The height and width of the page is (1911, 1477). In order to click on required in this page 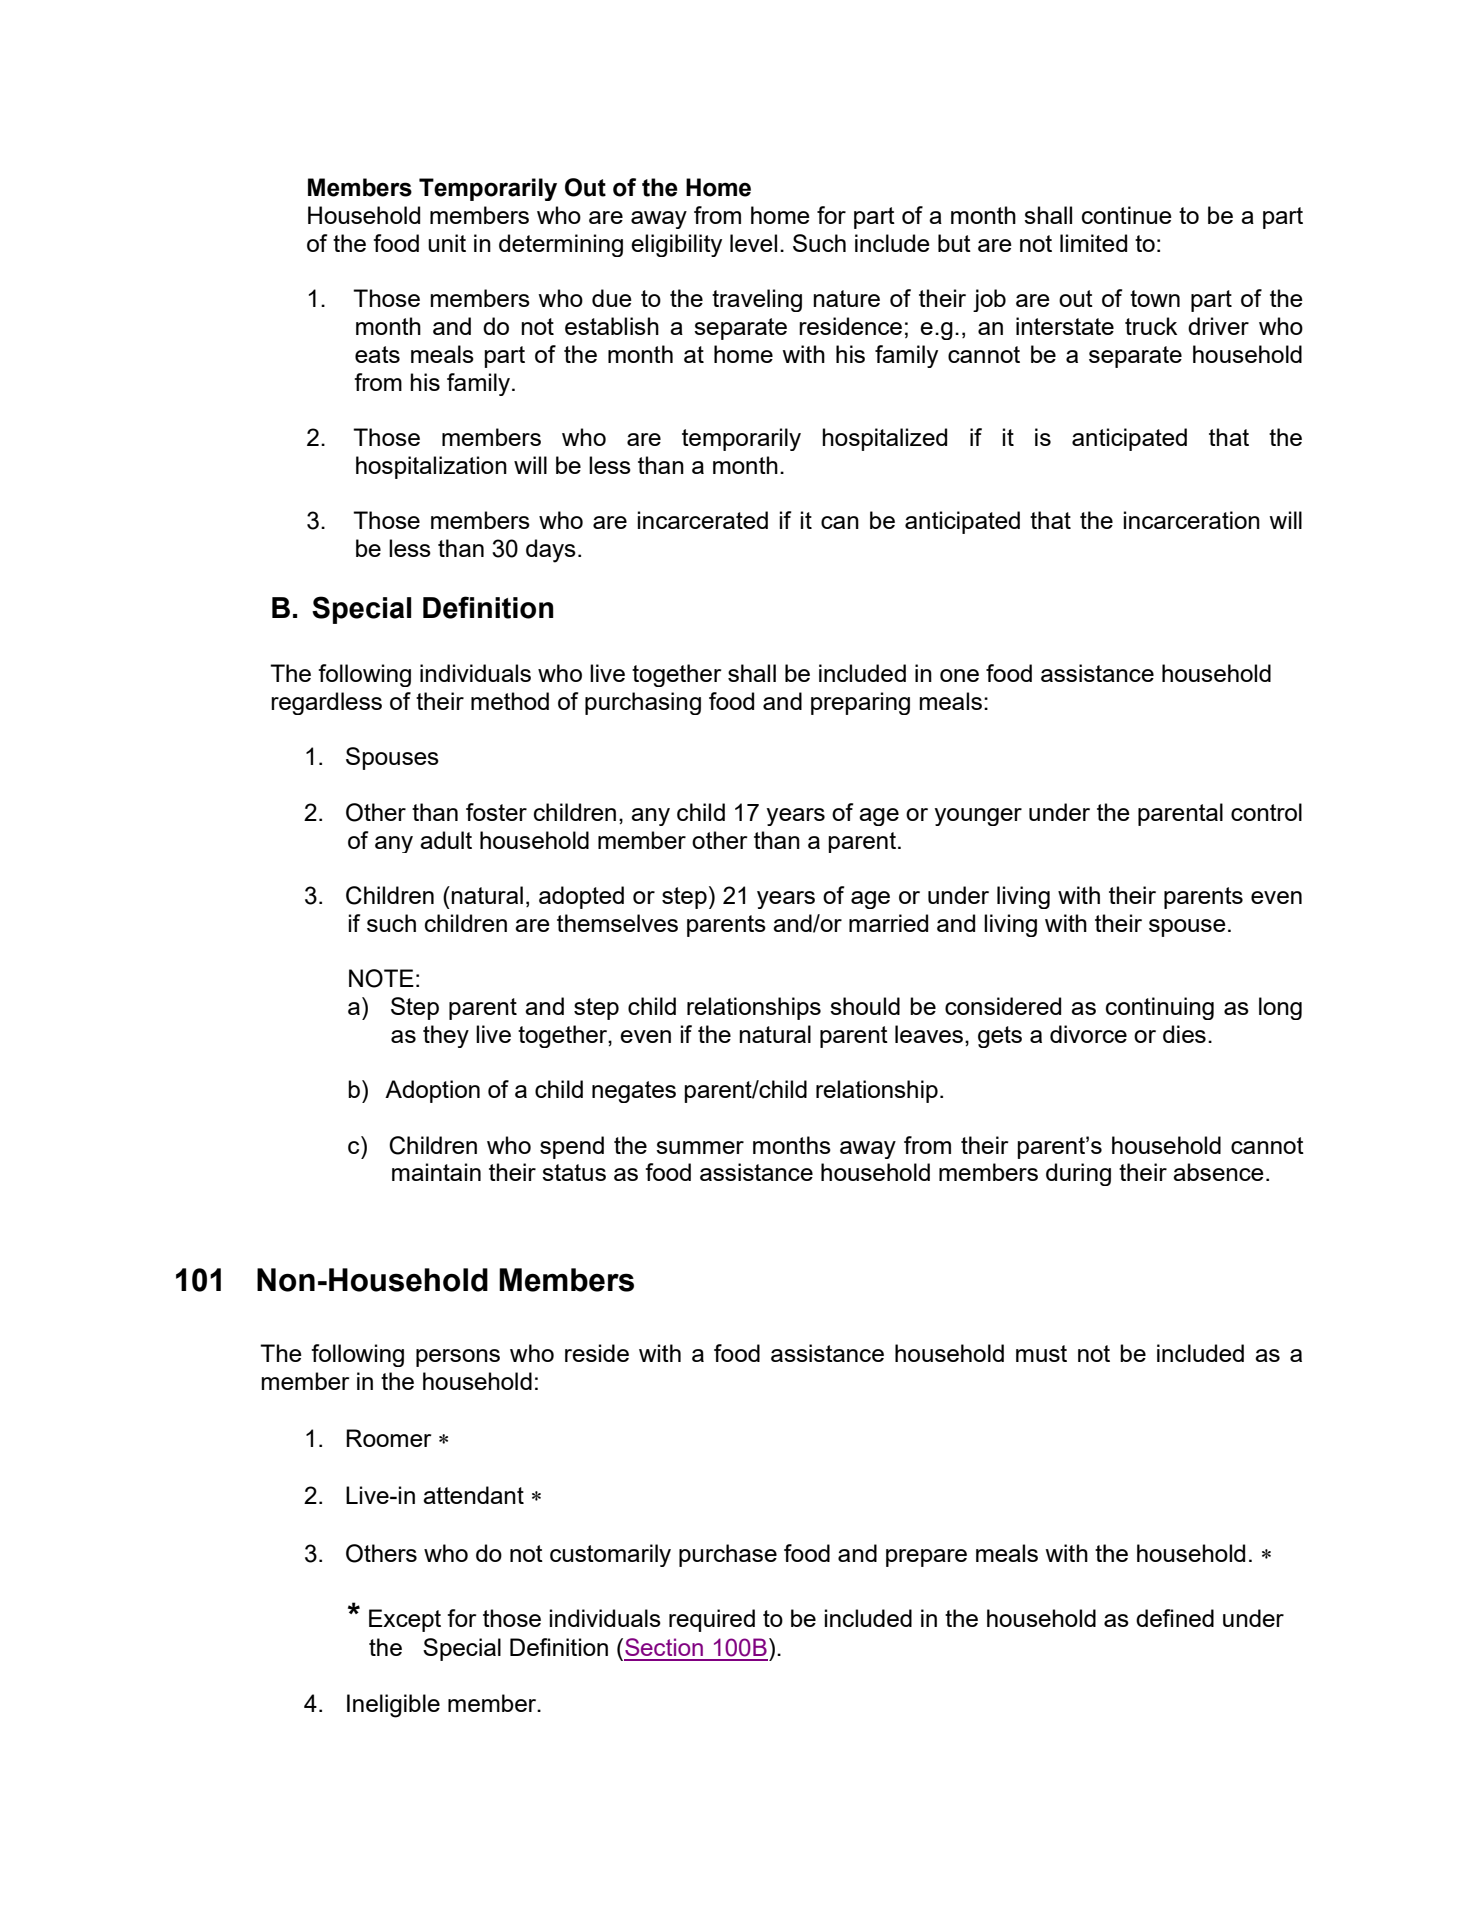, I will do `click(712, 1620)`.
